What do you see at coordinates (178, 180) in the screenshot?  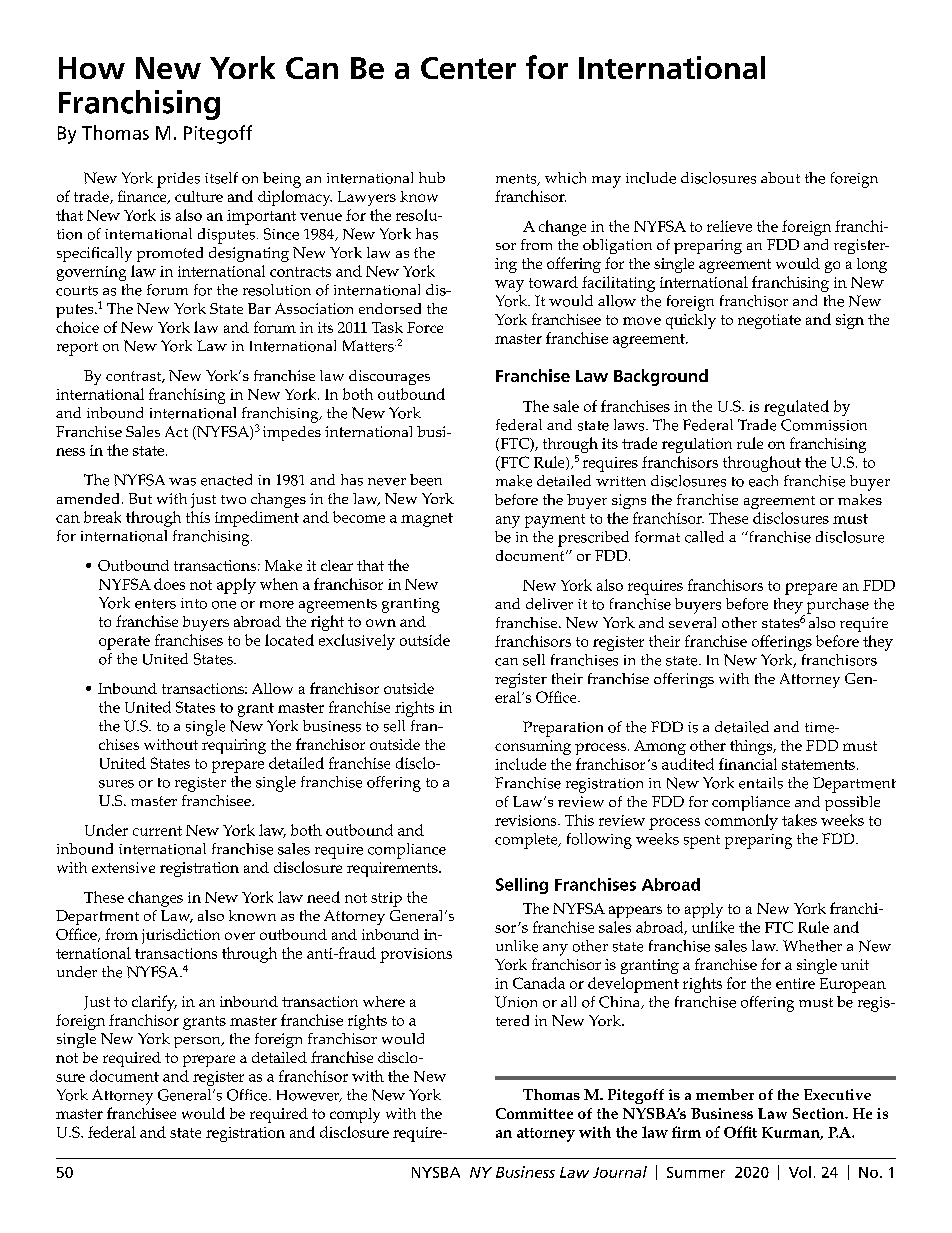 I see `prides` at bounding box center [178, 180].
